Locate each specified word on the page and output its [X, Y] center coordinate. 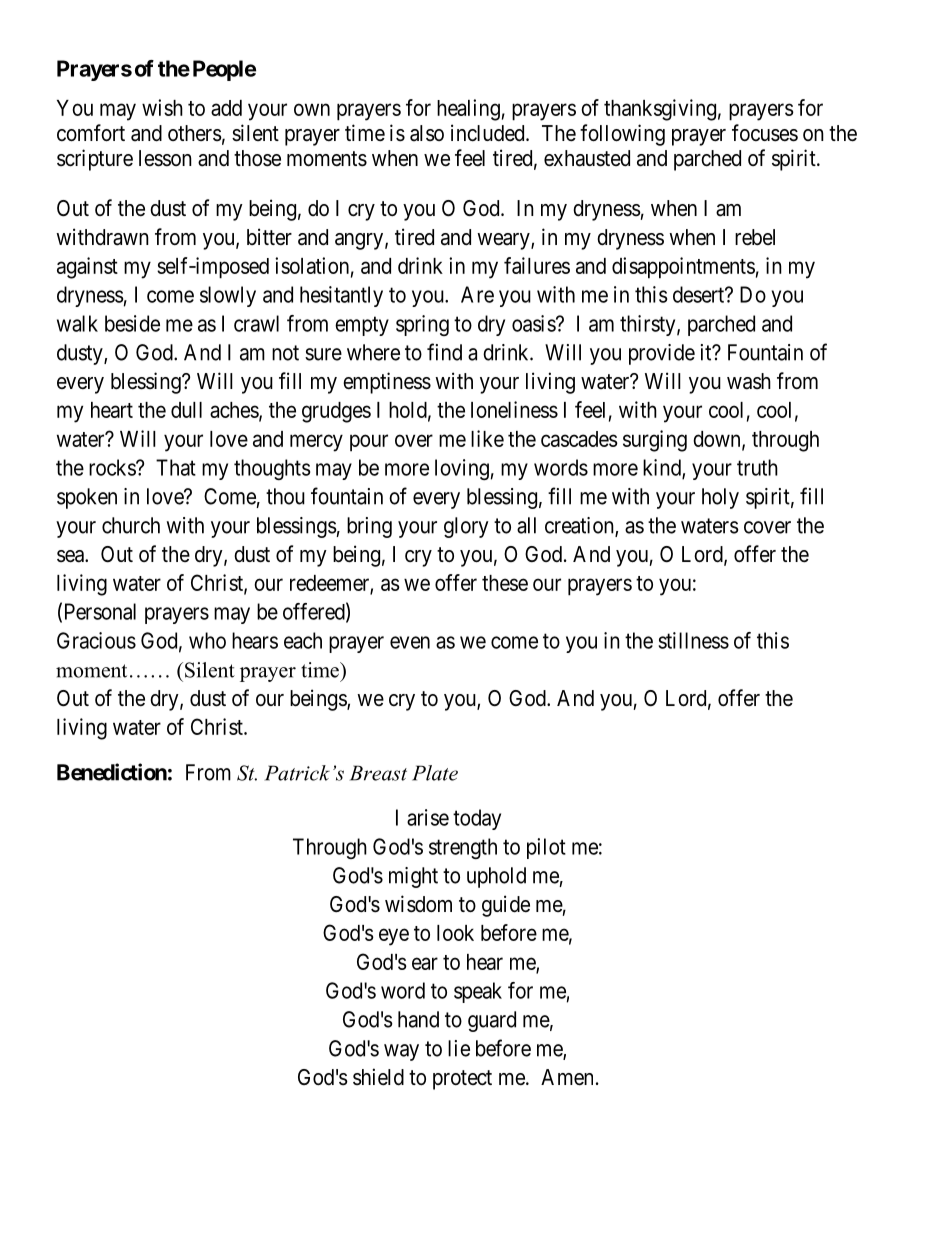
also [427, 133]
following [622, 135]
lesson [165, 158]
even [410, 642]
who [207, 640]
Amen [567, 1077]
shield [378, 1077]
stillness [693, 640]
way [401, 1052]
